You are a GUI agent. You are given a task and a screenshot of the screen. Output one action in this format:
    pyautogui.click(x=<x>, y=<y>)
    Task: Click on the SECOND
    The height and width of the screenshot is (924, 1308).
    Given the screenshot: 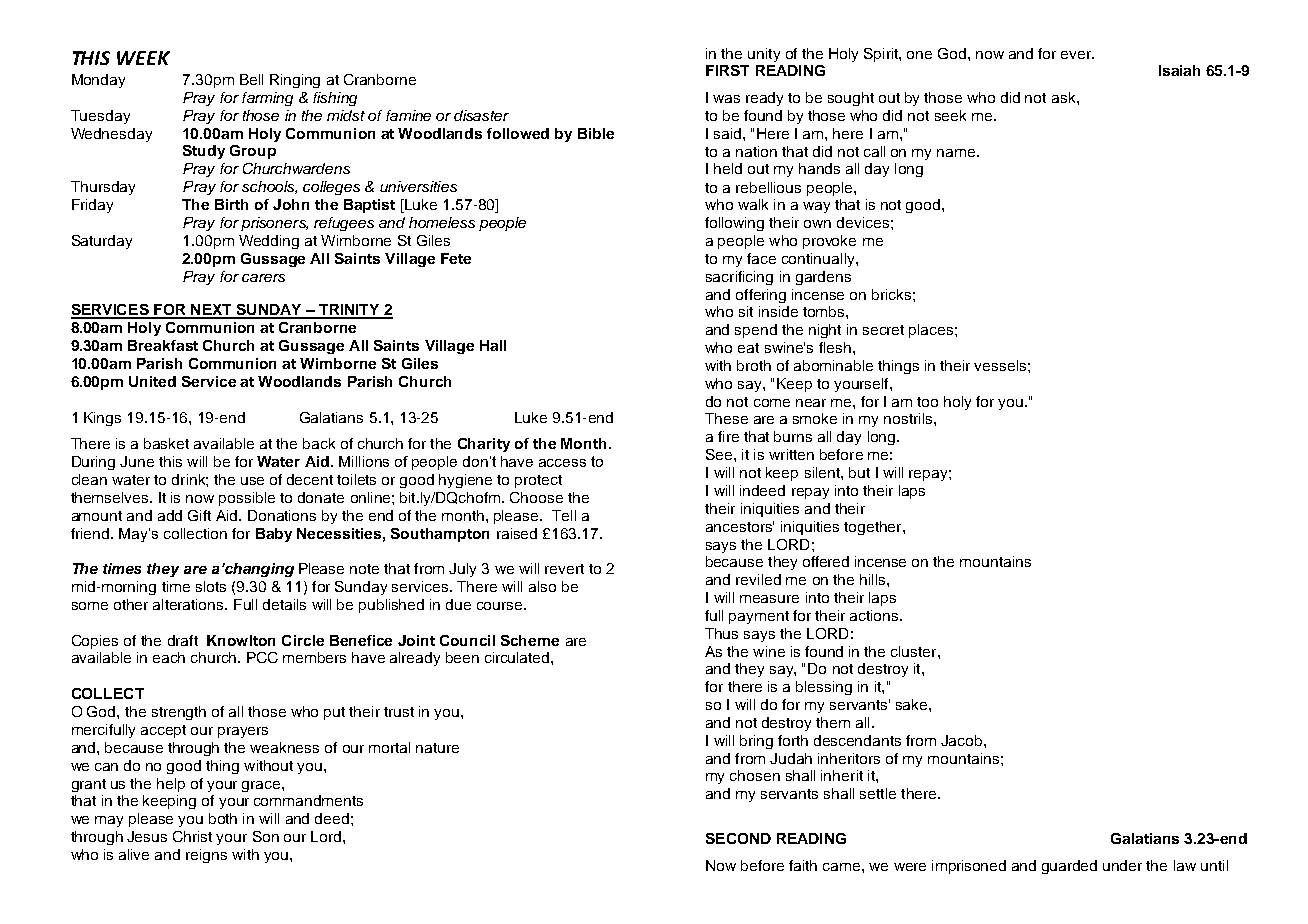 What is the action you would take?
    pyautogui.click(x=738, y=838)
